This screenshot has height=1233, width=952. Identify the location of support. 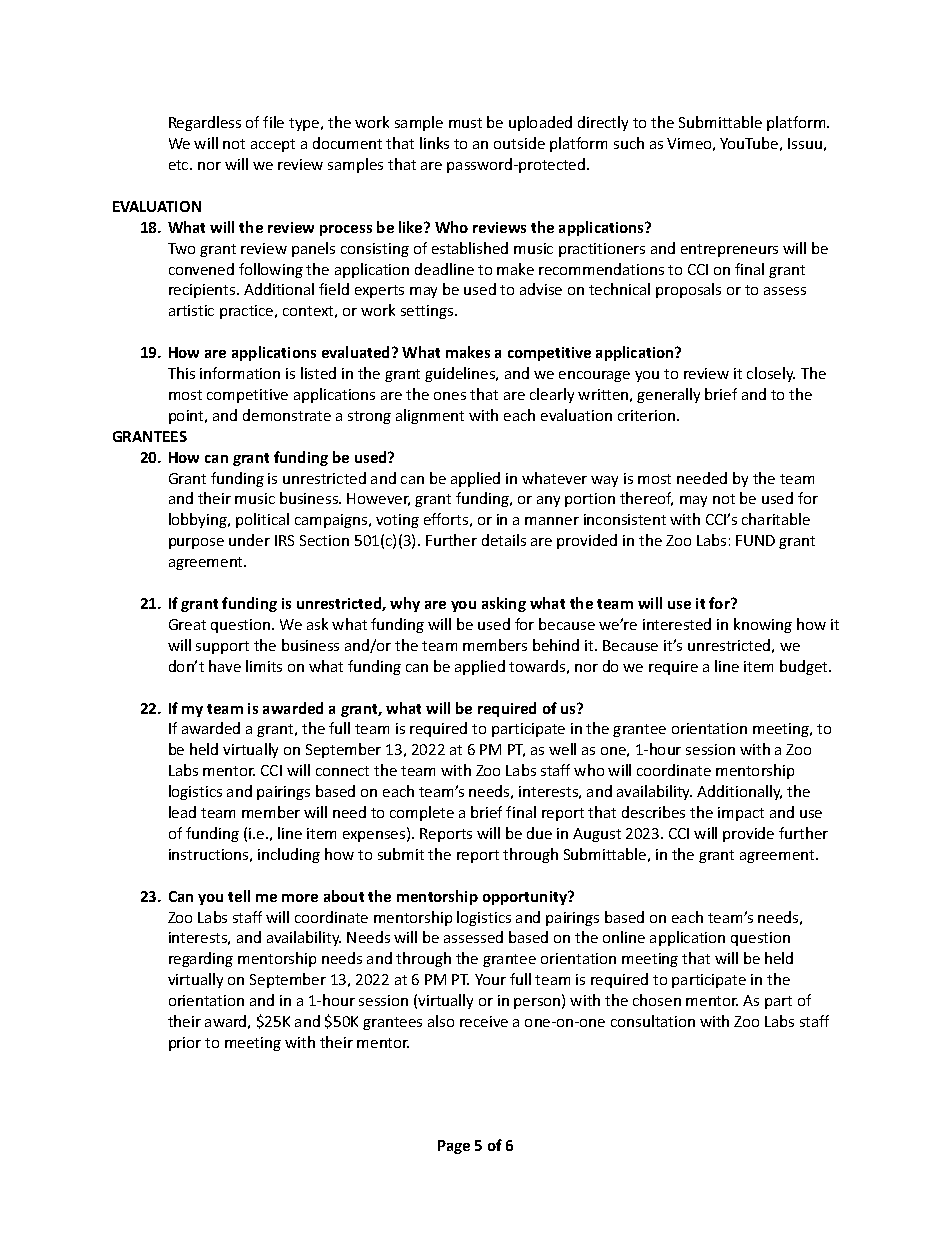
(222, 647).
